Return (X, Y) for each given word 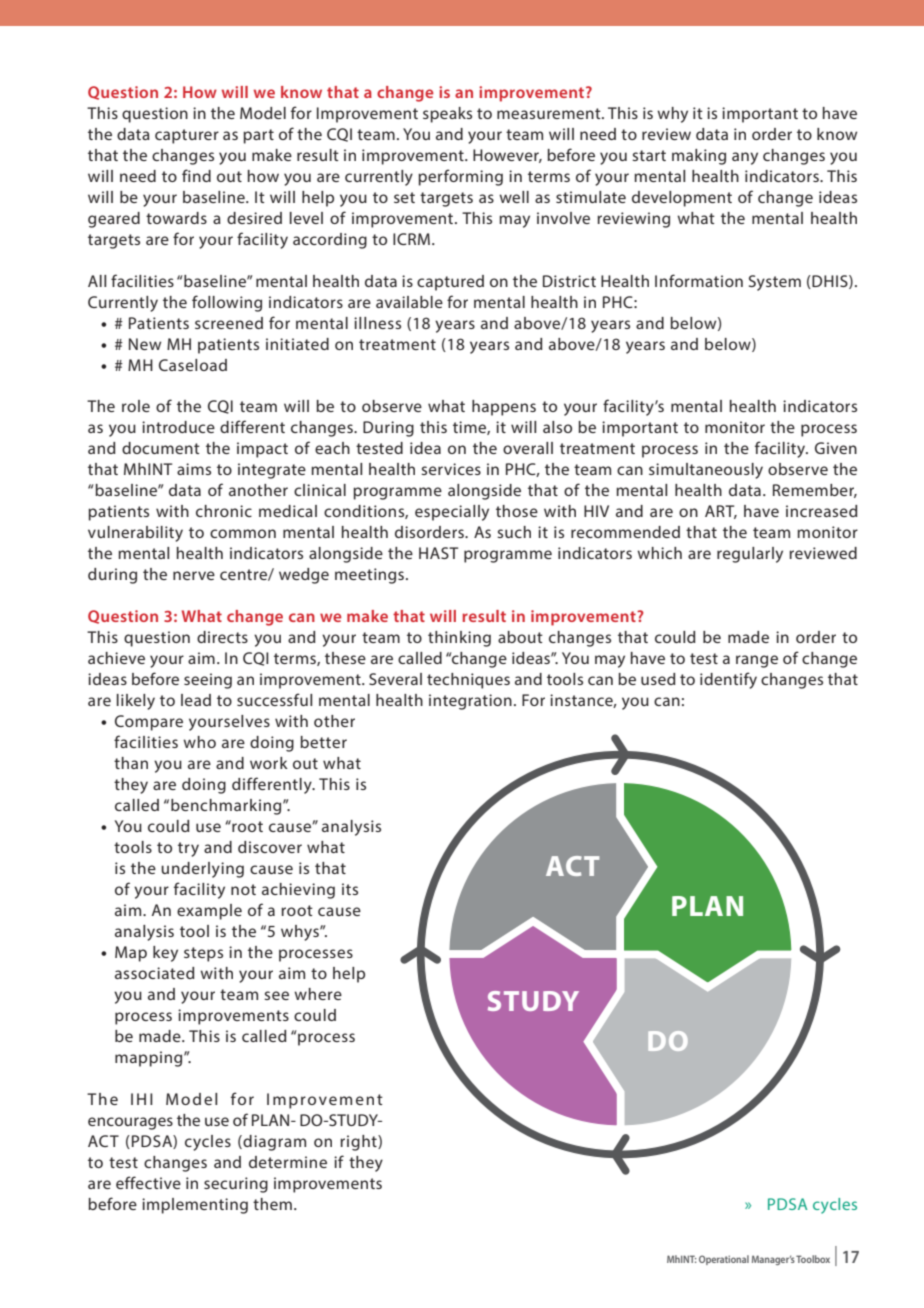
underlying (202, 870)
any (745, 158)
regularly (750, 555)
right (359, 1143)
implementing (195, 1206)
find (196, 175)
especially (452, 513)
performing (460, 177)
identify (728, 680)
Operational (724, 1260)
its (350, 889)
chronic (224, 511)
